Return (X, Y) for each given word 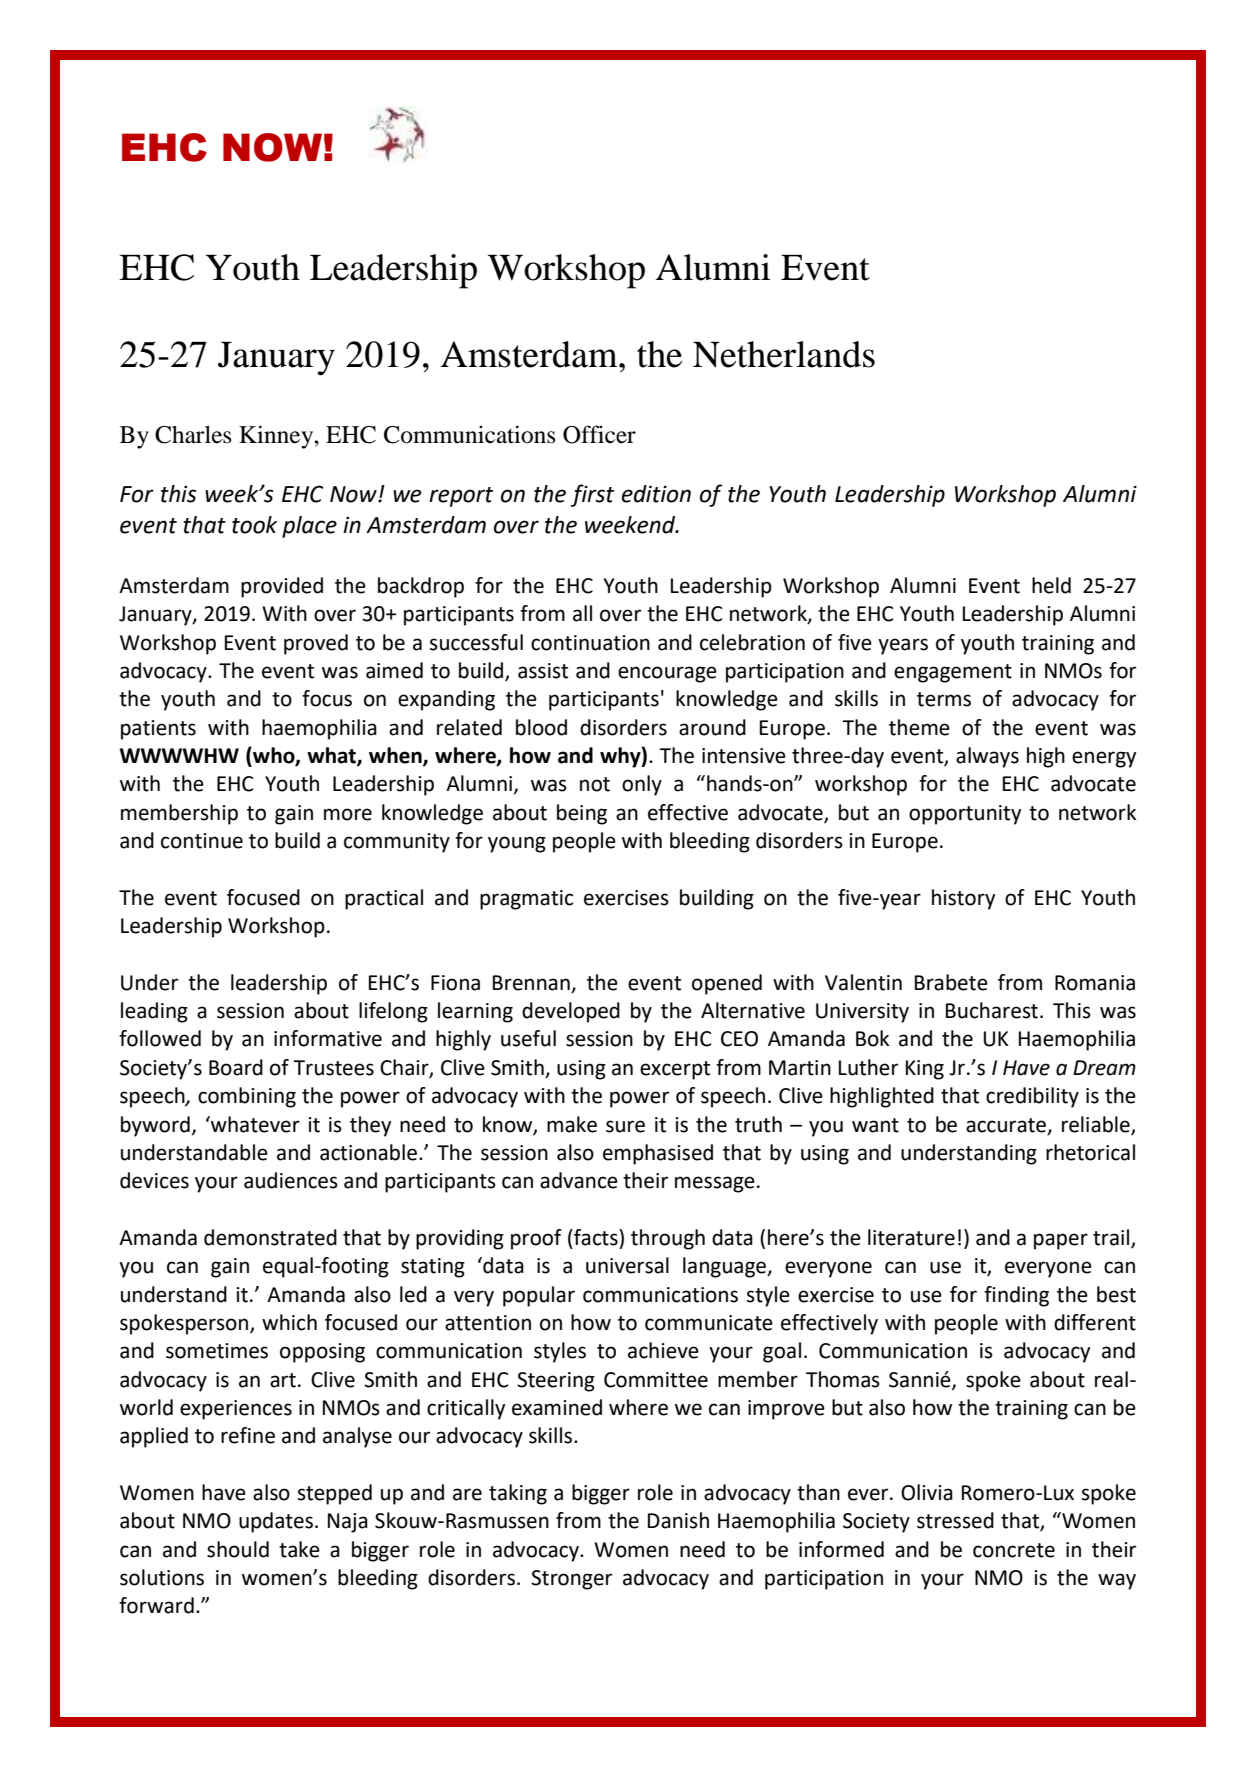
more (348, 814)
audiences (291, 1180)
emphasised (658, 1154)
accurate (1006, 1125)
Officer (599, 434)
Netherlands (784, 354)
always (987, 757)
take (299, 1549)
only (642, 785)
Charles (193, 435)
